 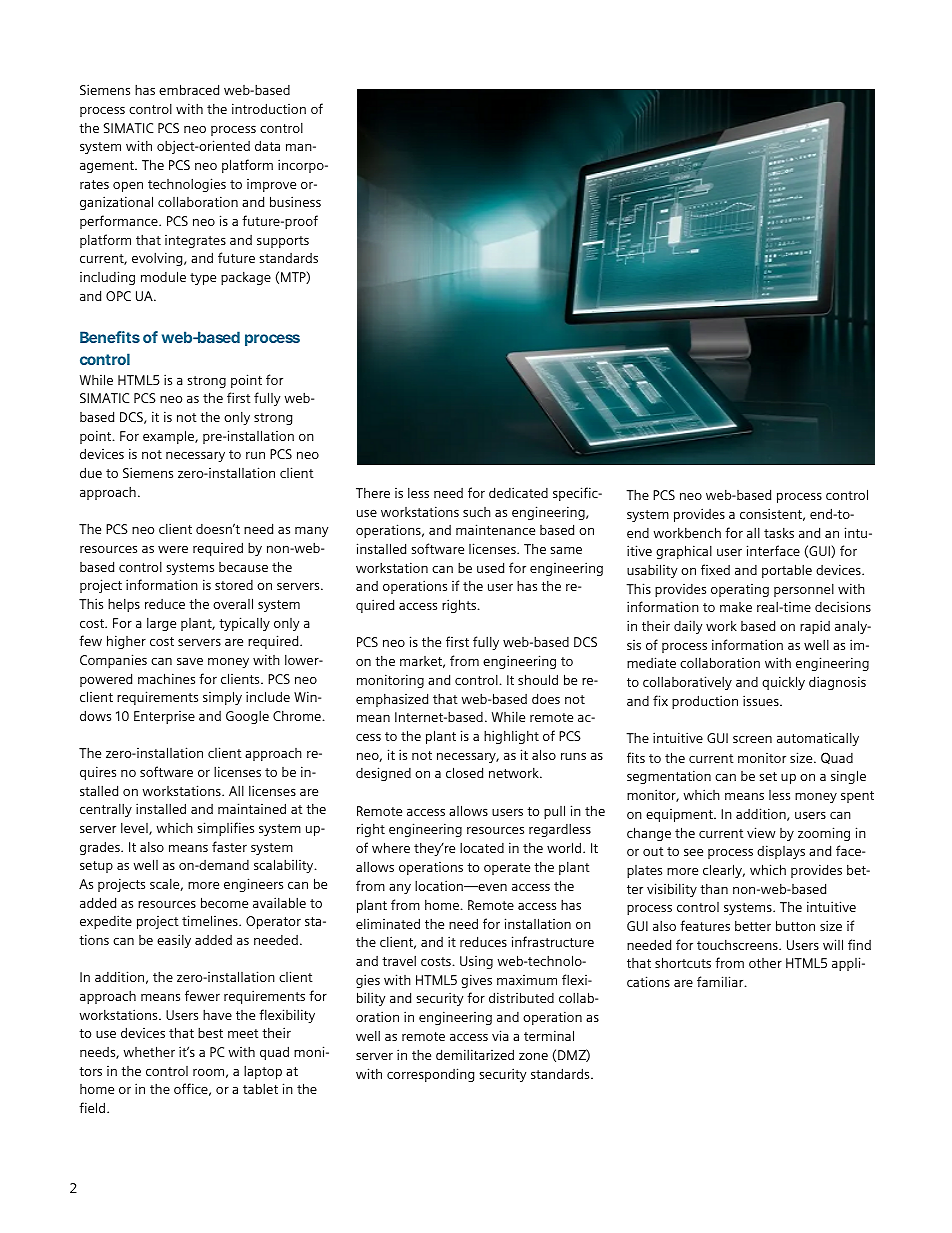 I want to click on demilitarized, so click(x=475, y=1054).
